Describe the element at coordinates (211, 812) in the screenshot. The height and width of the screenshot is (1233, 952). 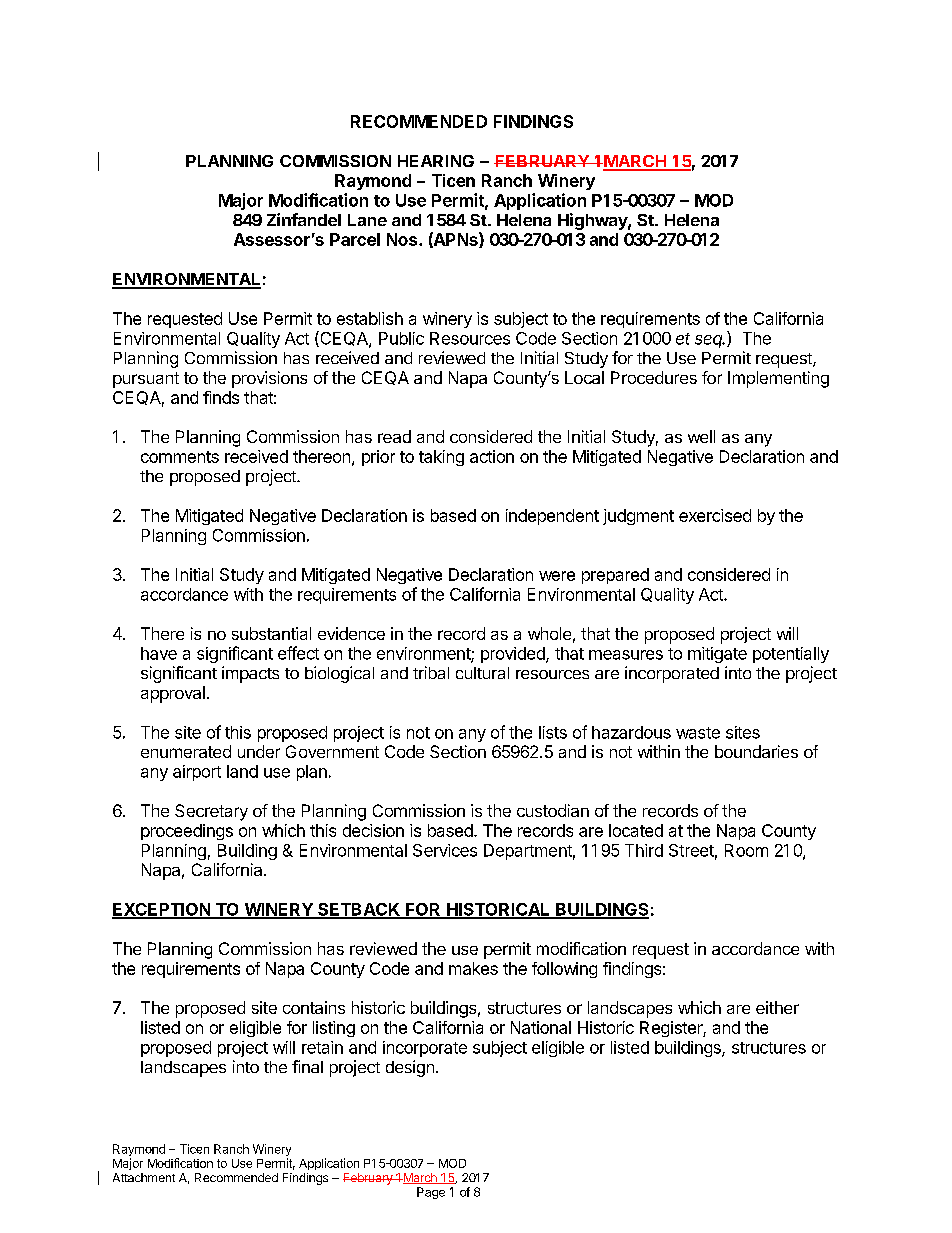
I see `Secretary` at that location.
